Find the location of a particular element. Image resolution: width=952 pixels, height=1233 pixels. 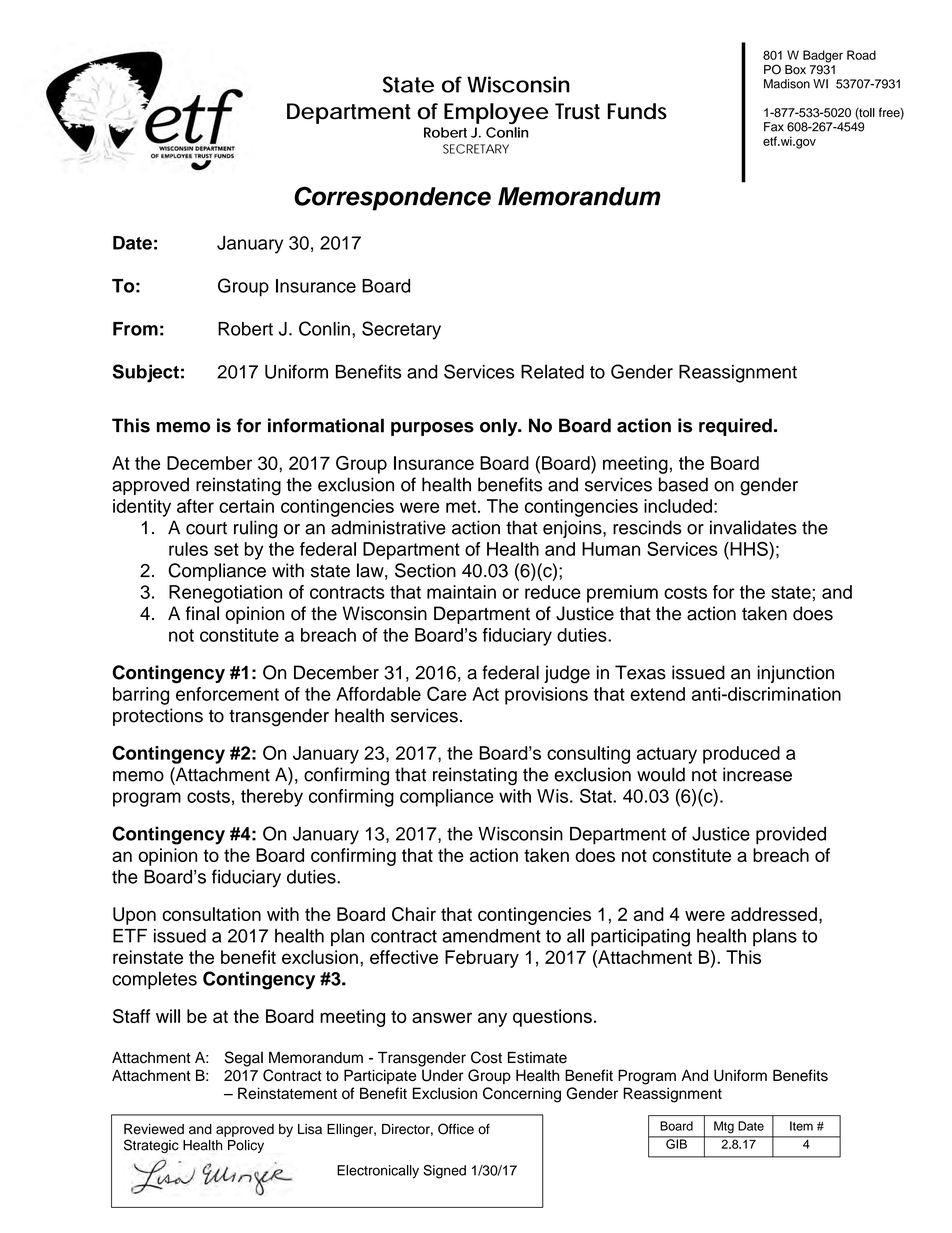

Related is located at coordinates (552, 371).
